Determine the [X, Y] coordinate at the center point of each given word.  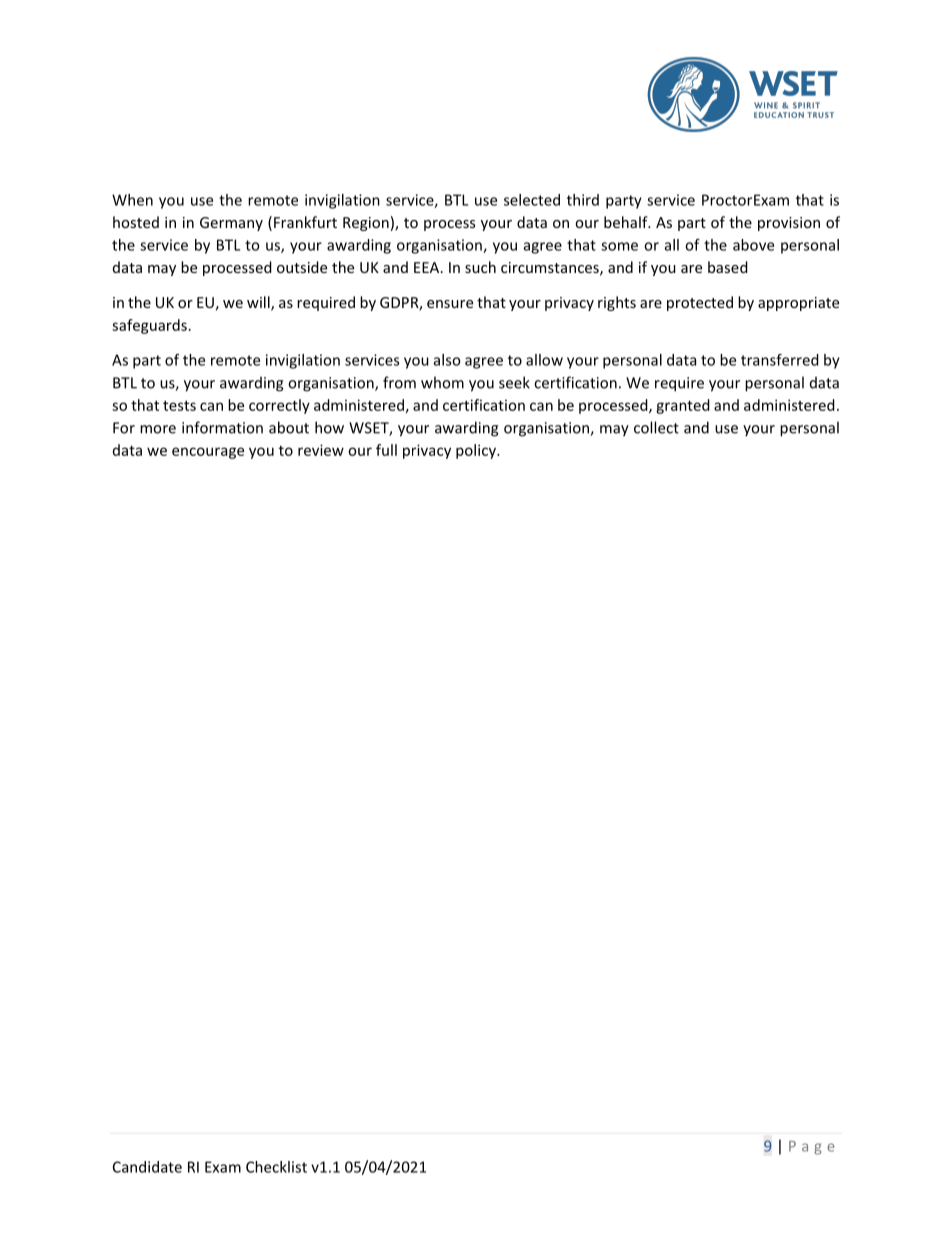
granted [683, 406]
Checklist [276, 1167]
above [753, 245]
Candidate [147, 1167]
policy [477, 451]
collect [656, 427]
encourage [208, 453]
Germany [231, 224]
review [321, 450]
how [329, 427]
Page [811, 1148]
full [386, 450]
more [158, 429]
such [480, 267]
